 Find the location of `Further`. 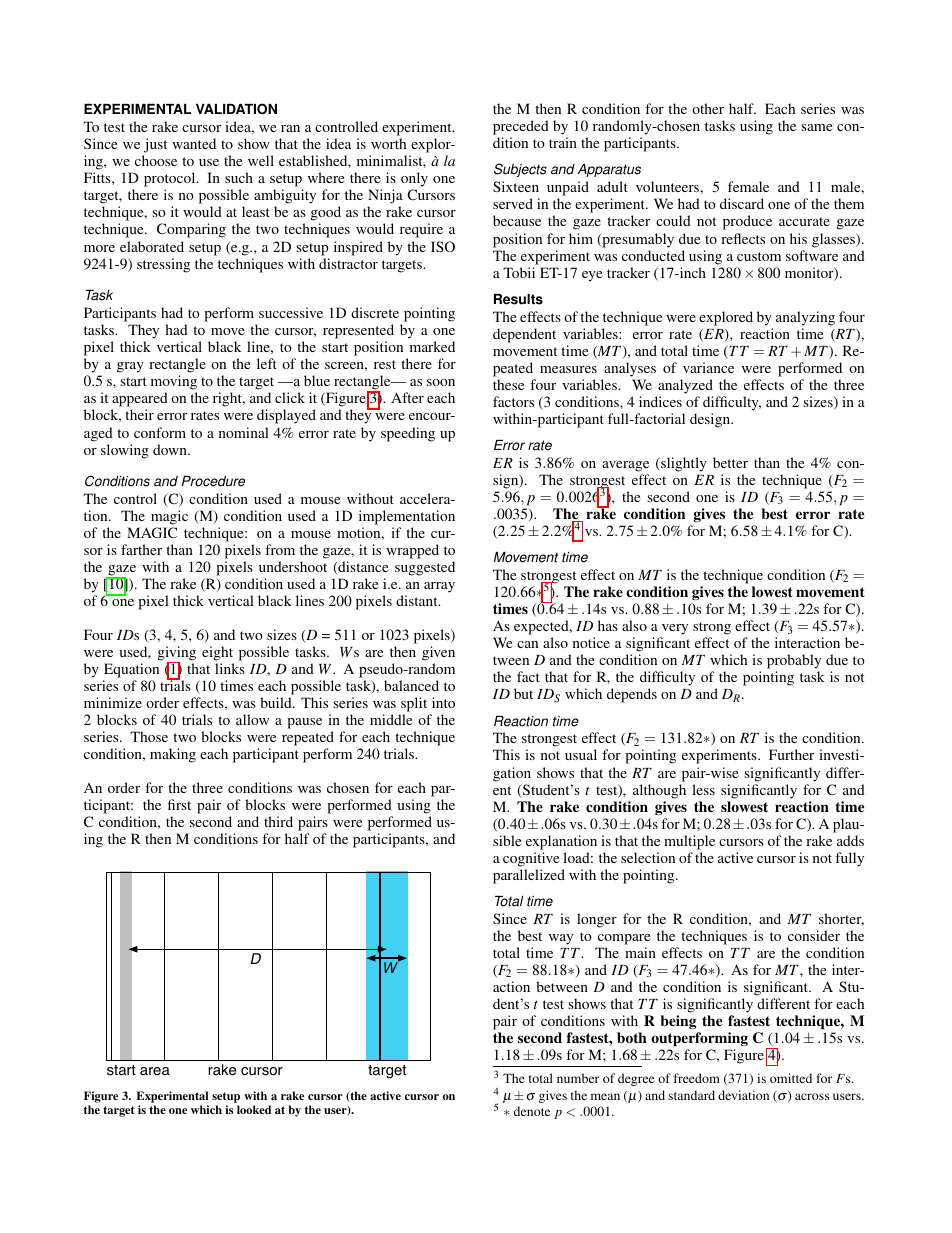

Further is located at coordinates (791, 754).
